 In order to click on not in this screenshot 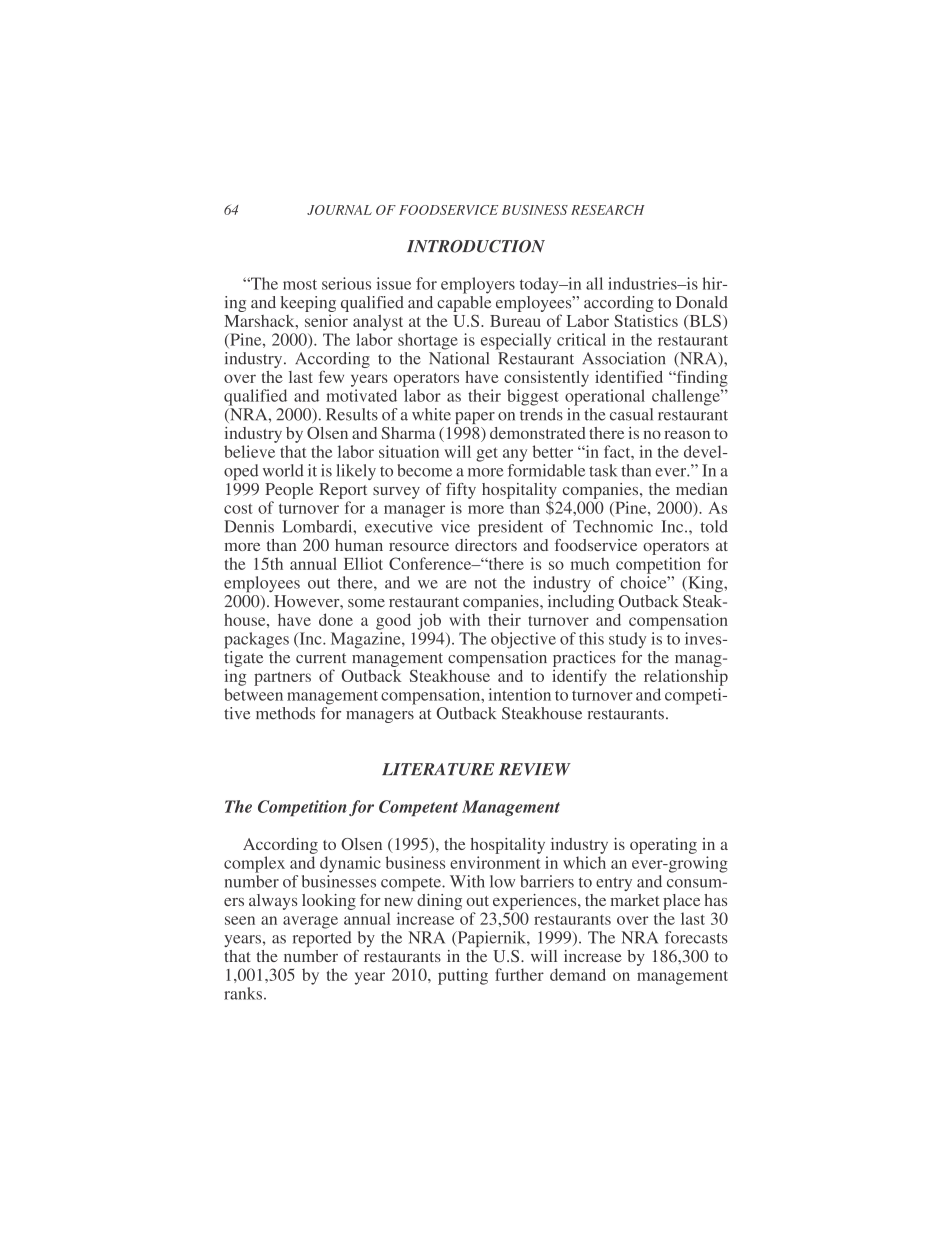, I will do `click(486, 583)`.
